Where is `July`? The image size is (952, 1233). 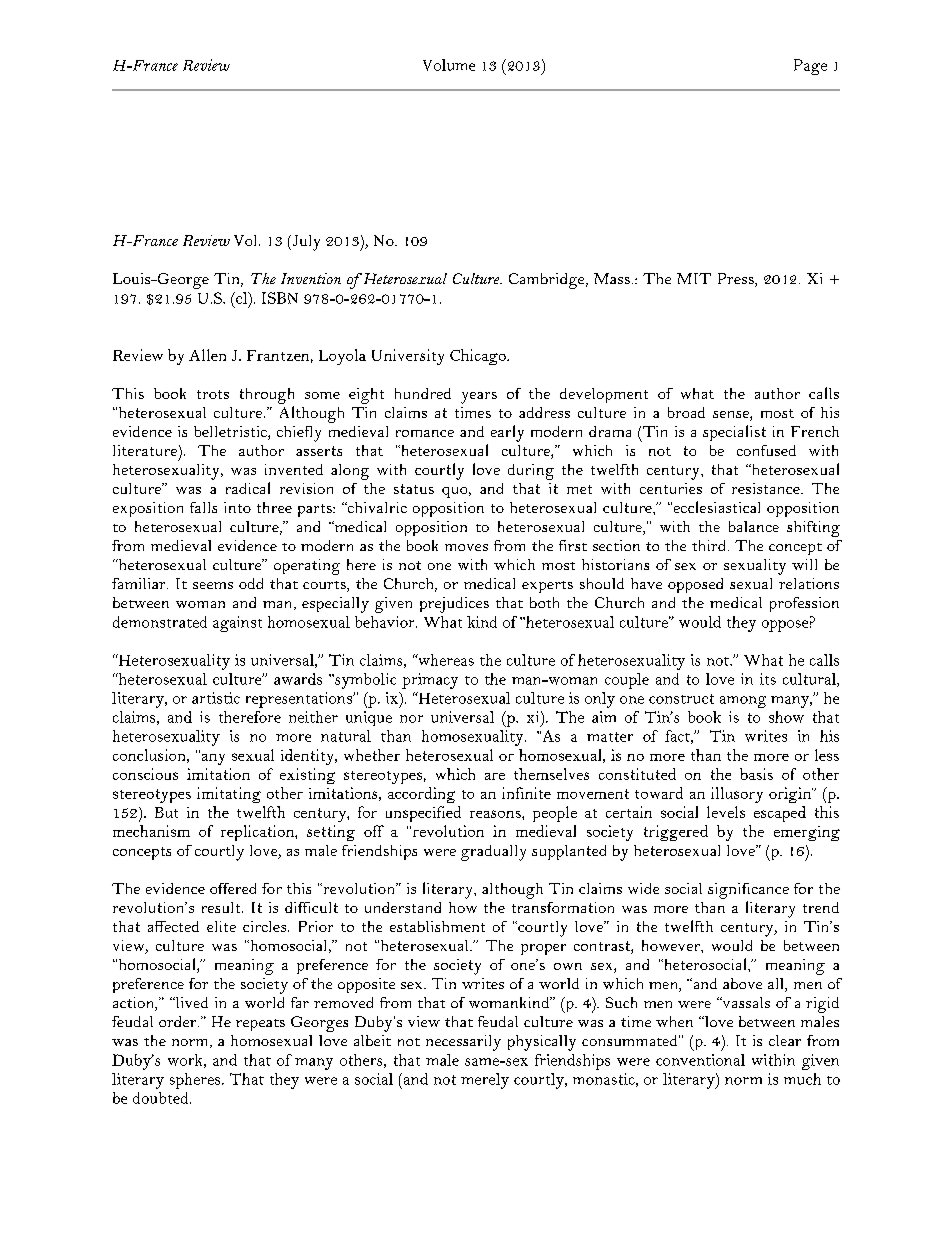 July is located at coordinates (305, 243).
